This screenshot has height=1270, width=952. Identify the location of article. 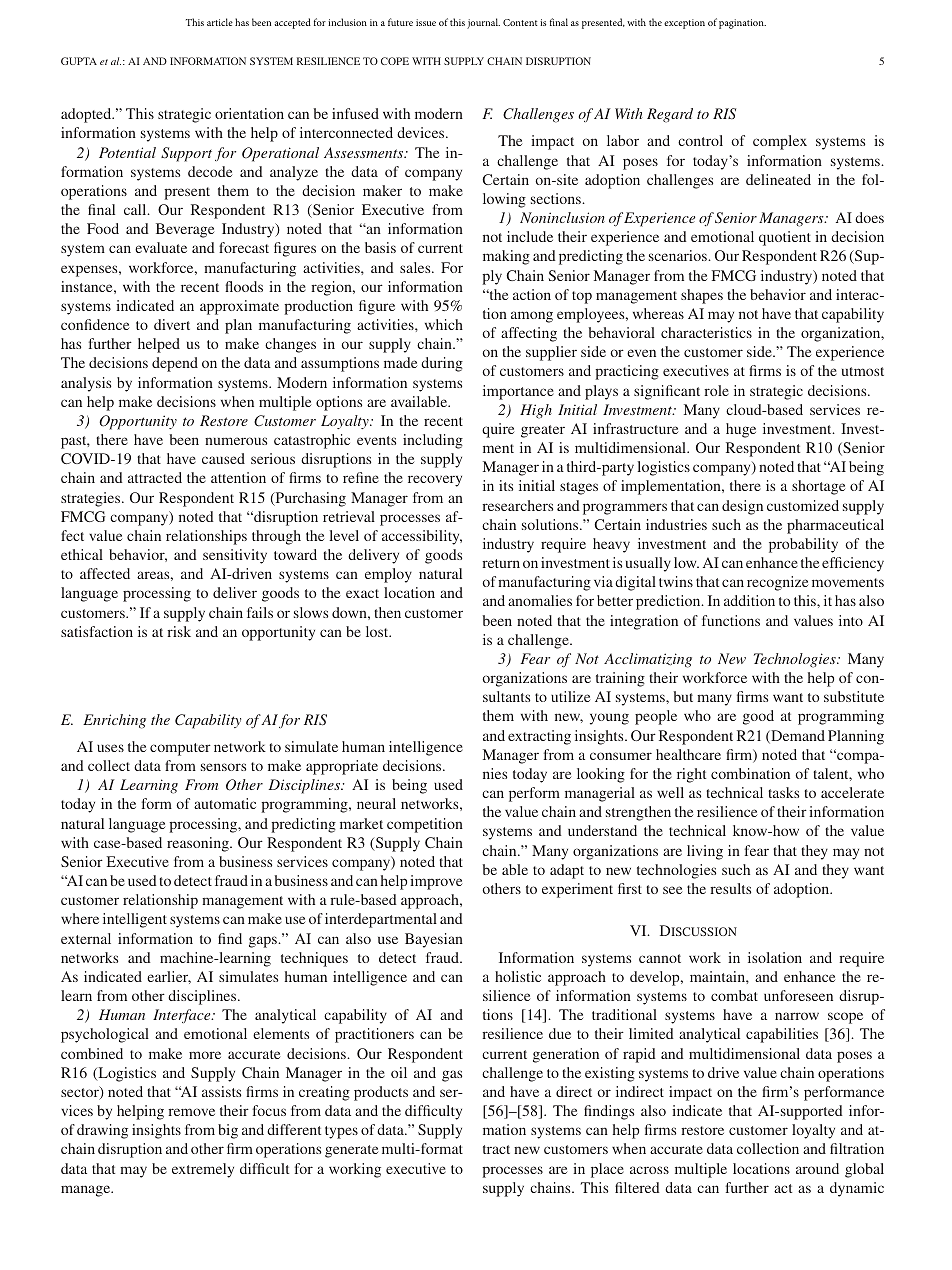
(220, 22).
